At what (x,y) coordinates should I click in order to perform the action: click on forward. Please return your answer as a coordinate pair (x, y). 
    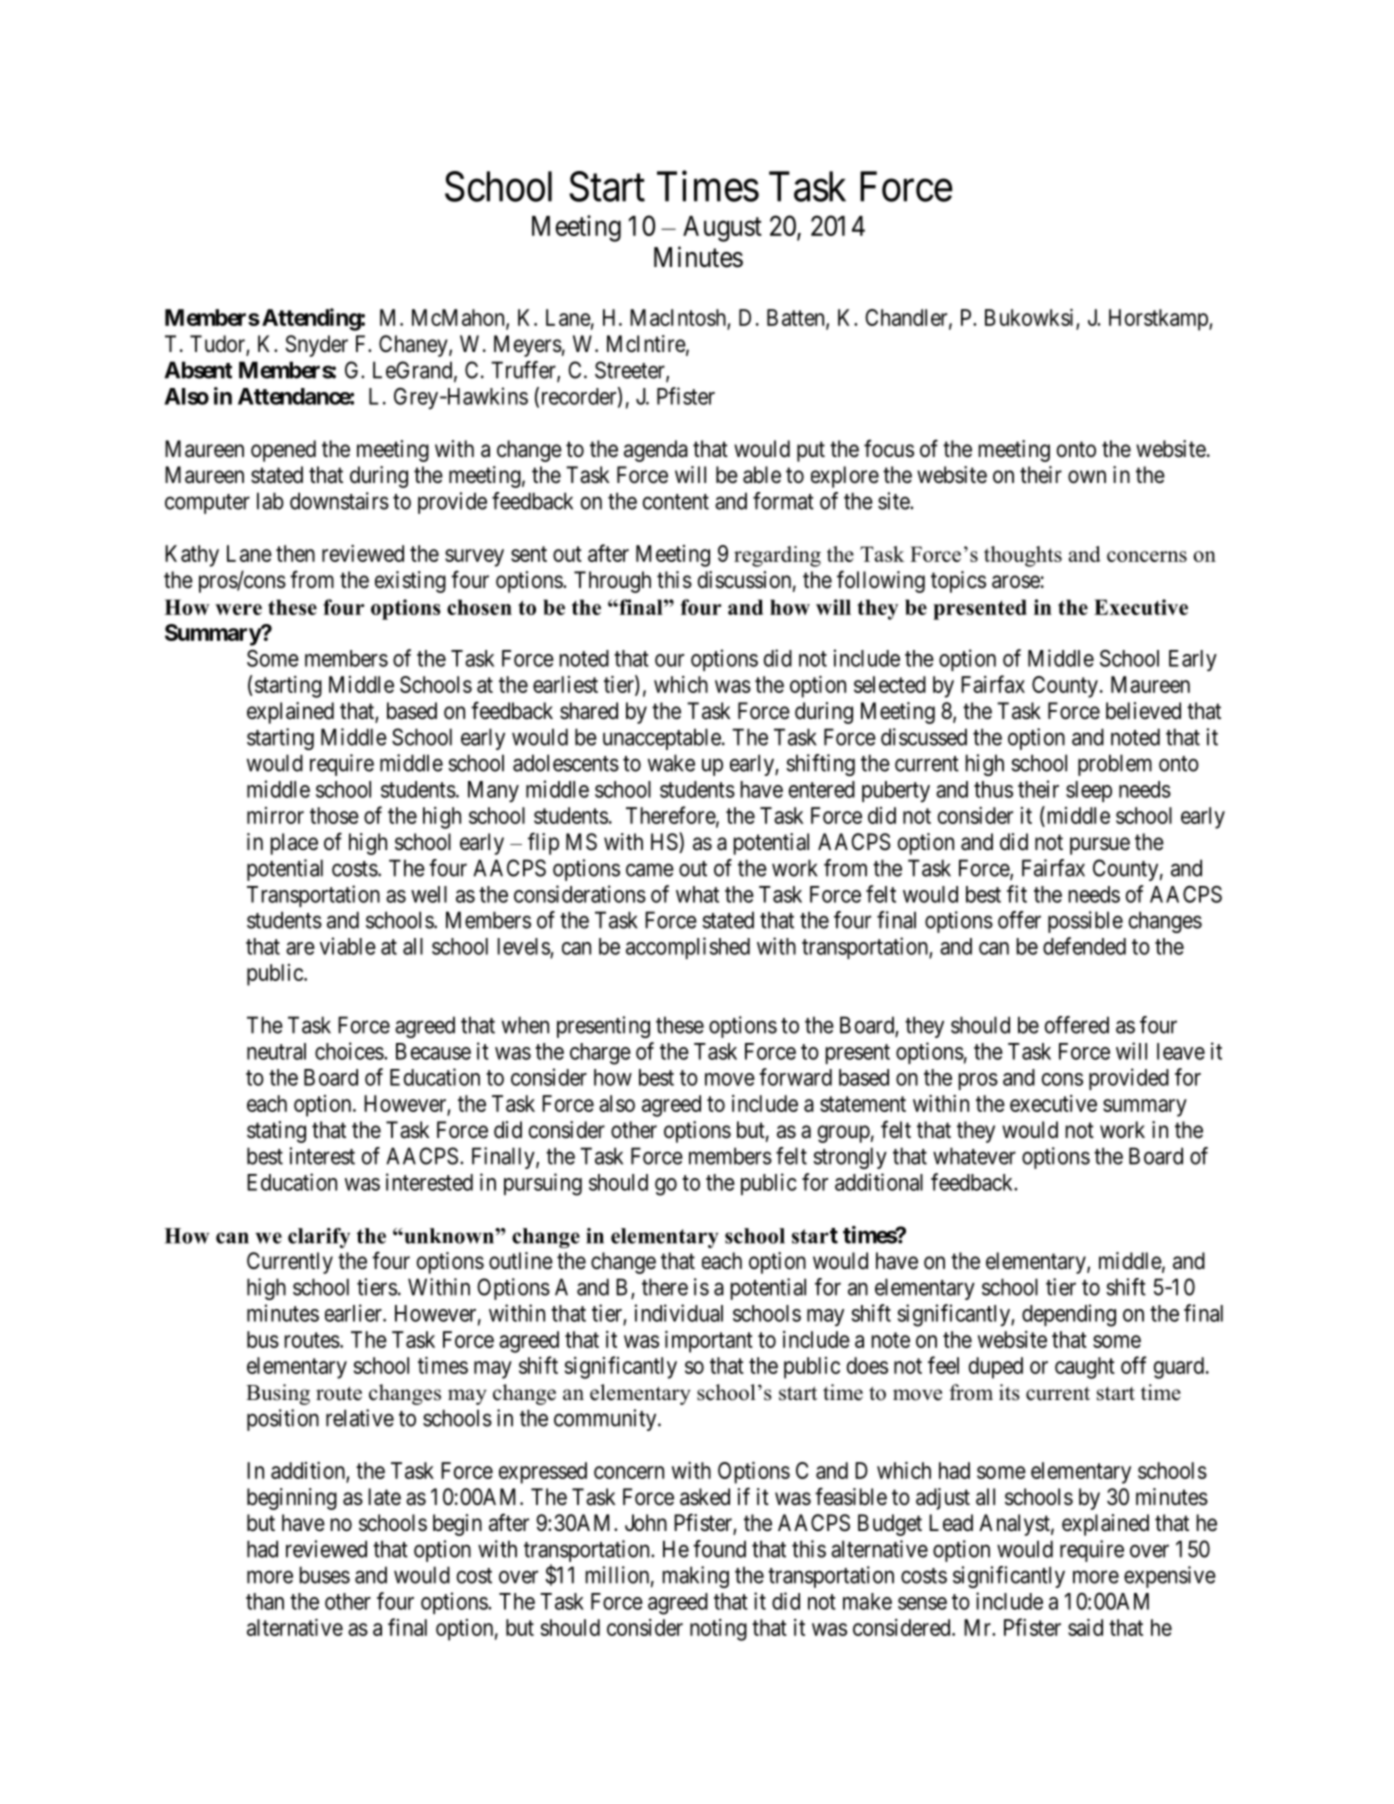
    Looking at the image, I should click on (795, 1077).
